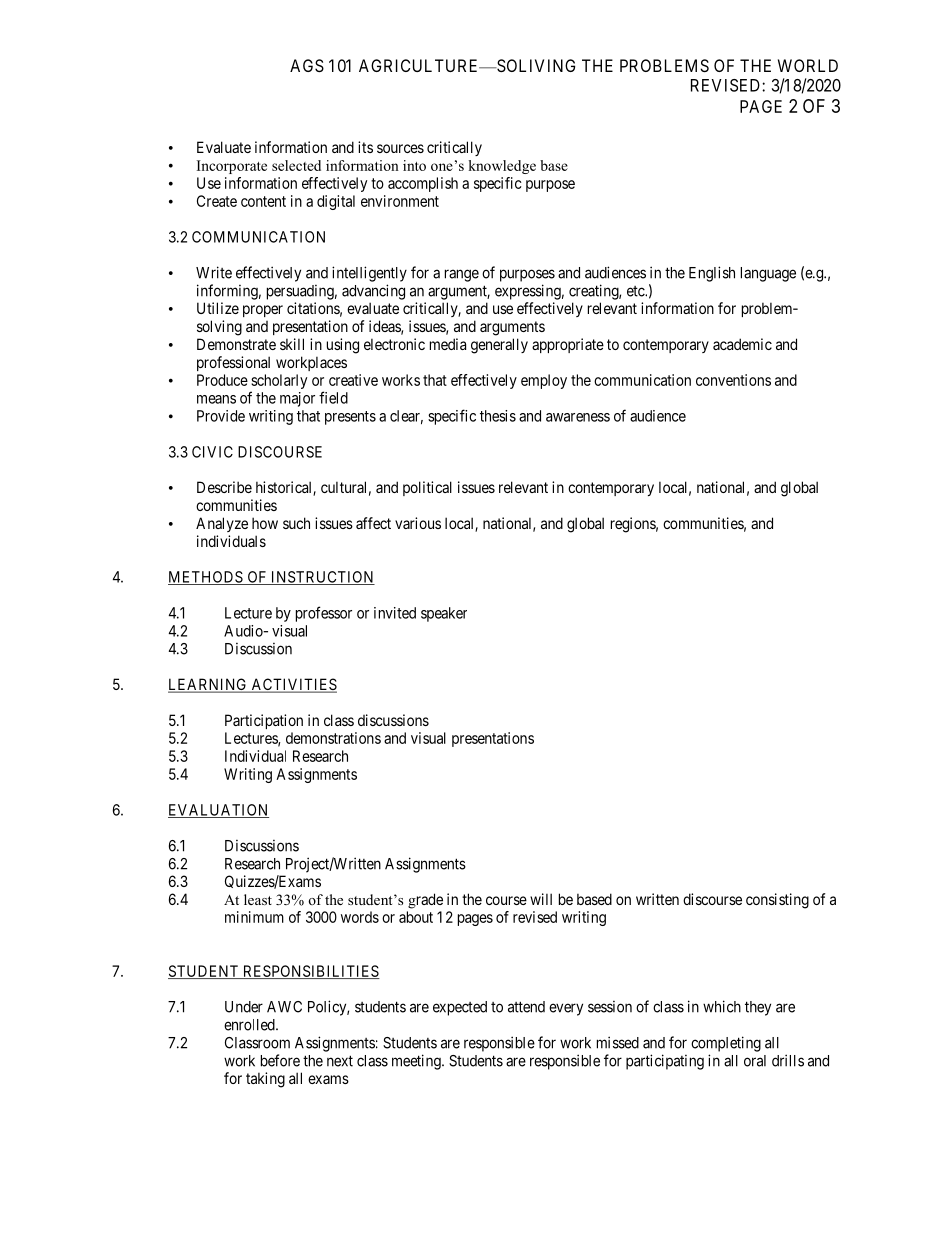 The width and height of the screenshot is (952, 1233). I want to click on conventions, so click(733, 380).
